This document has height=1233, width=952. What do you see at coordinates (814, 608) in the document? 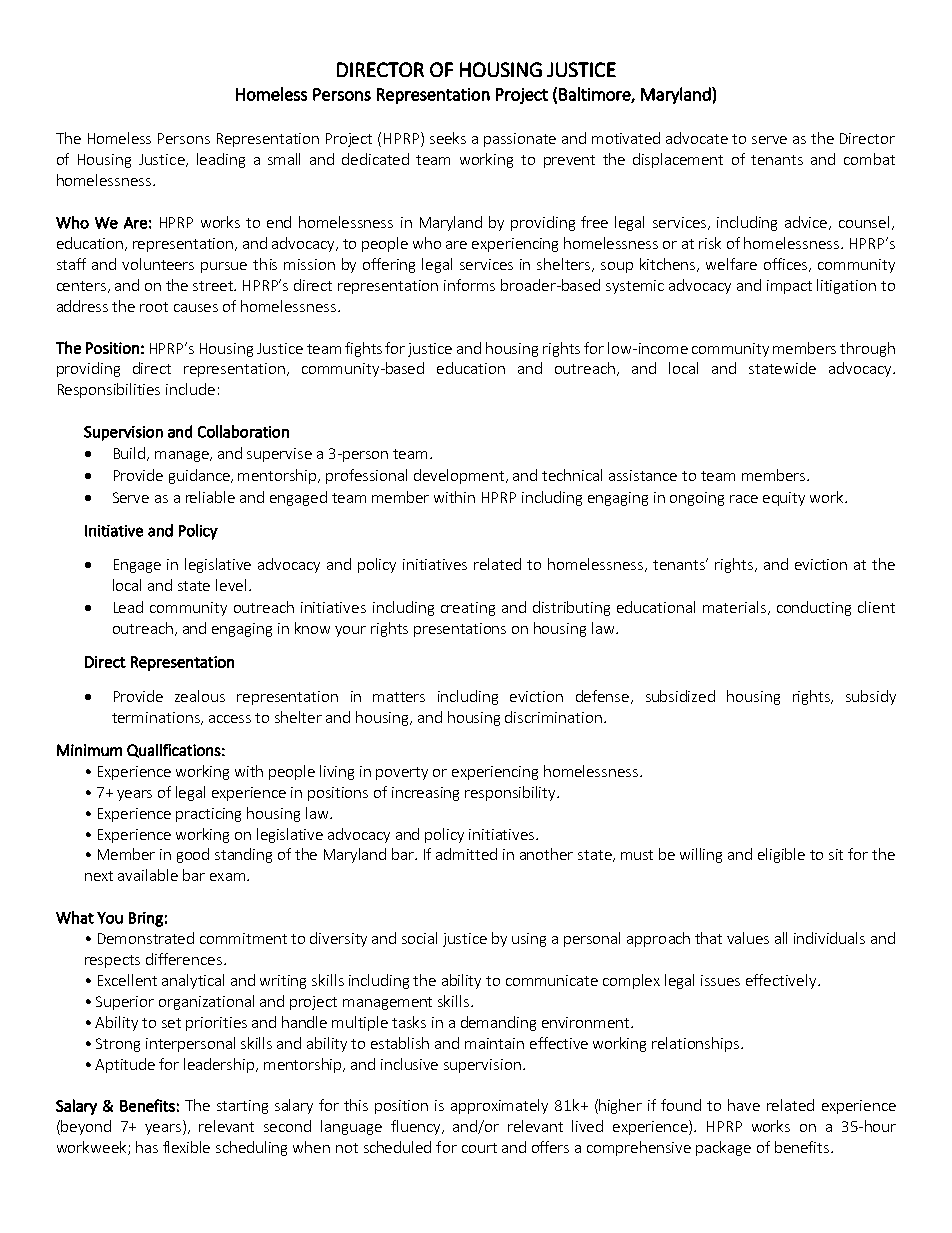
I see `conducting` at bounding box center [814, 608].
